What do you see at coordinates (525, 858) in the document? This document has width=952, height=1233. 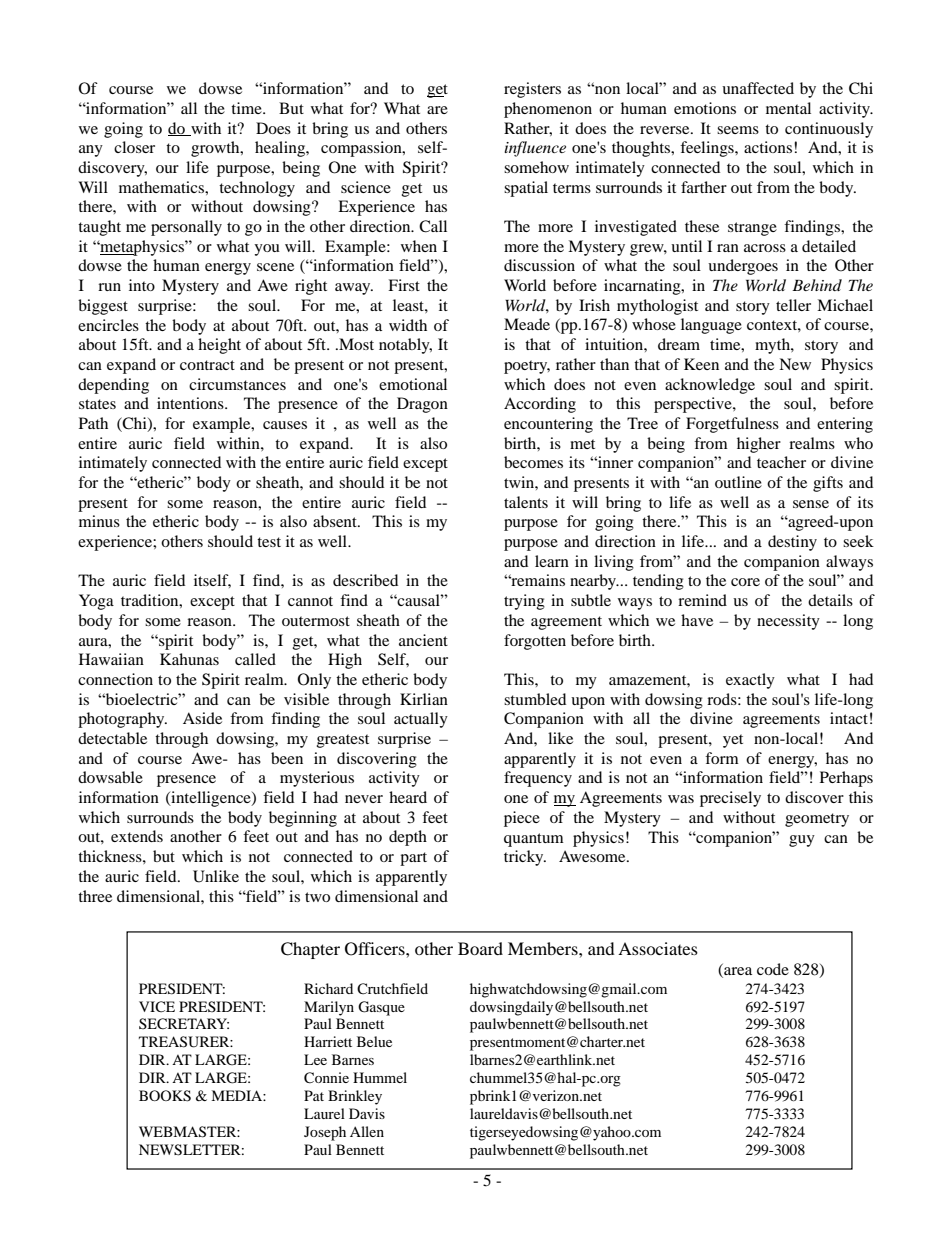 I see `tricky` at bounding box center [525, 858].
